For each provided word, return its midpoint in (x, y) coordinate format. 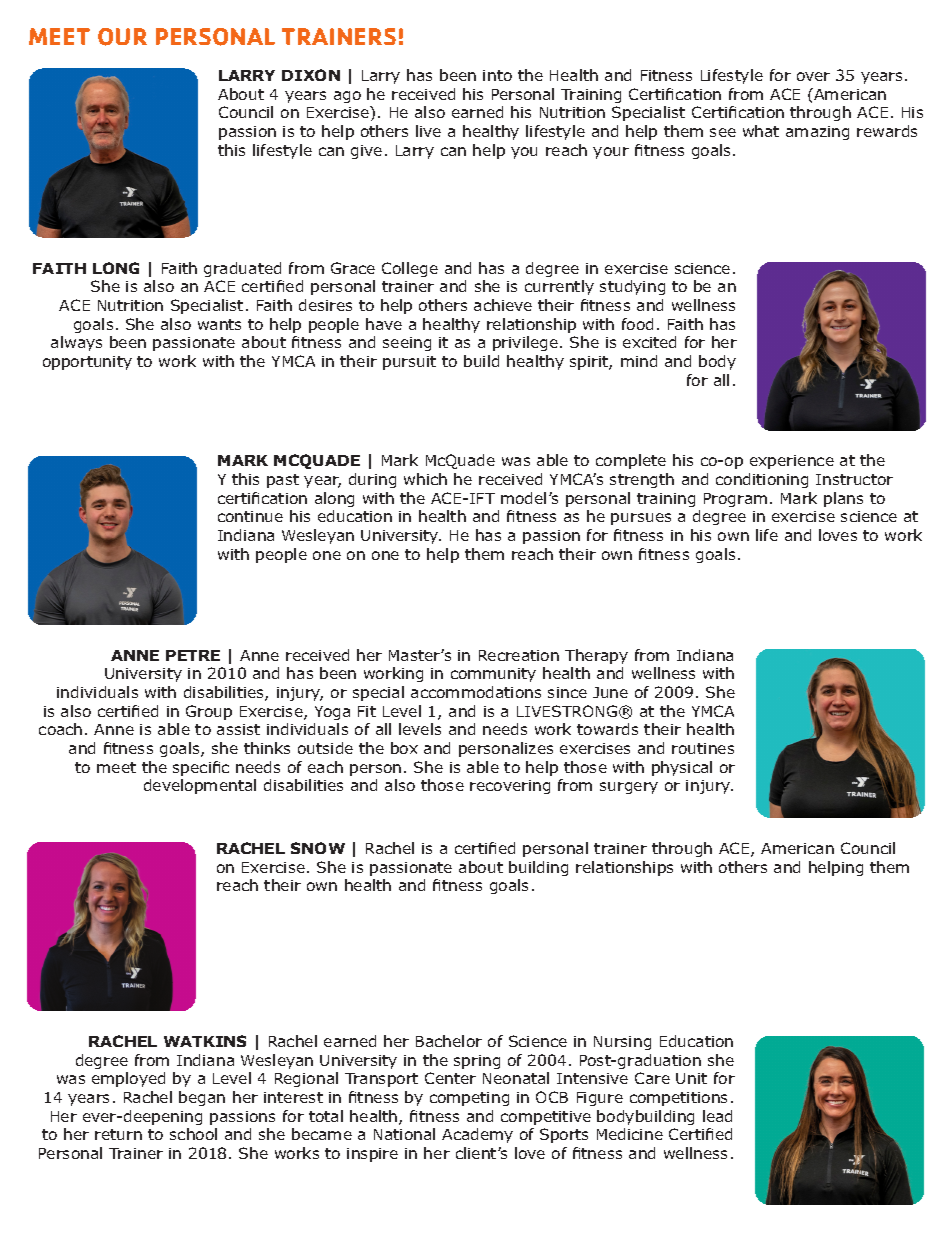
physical (682, 768)
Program (735, 500)
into (497, 75)
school (193, 1134)
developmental (200, 786)
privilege (525, 343)
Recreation (519, 655)
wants (219, 324)
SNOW (318, 848)
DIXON (311, 75)
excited (649, 342)
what (761, 131)
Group (209, 712)
